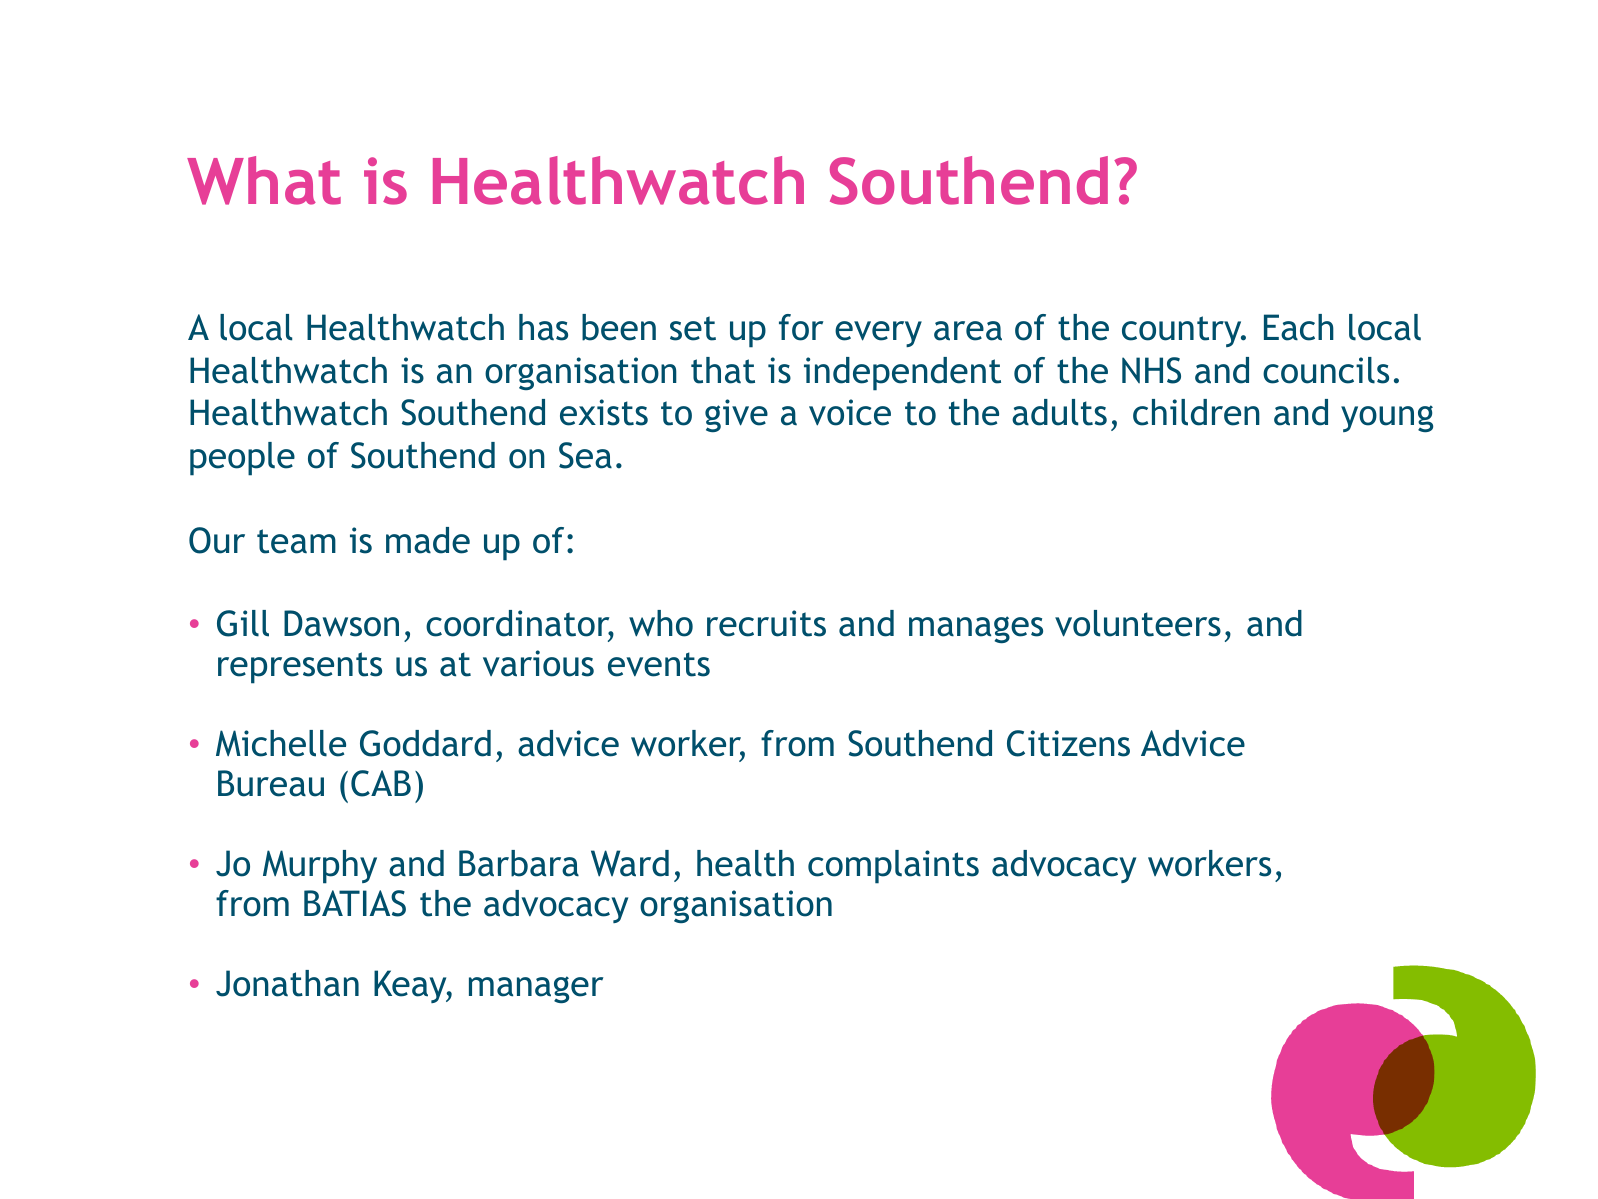 This document has width=1598, height=1199. Describe the element at coordinates (736, 415) in the document. I see `give` at that location.
